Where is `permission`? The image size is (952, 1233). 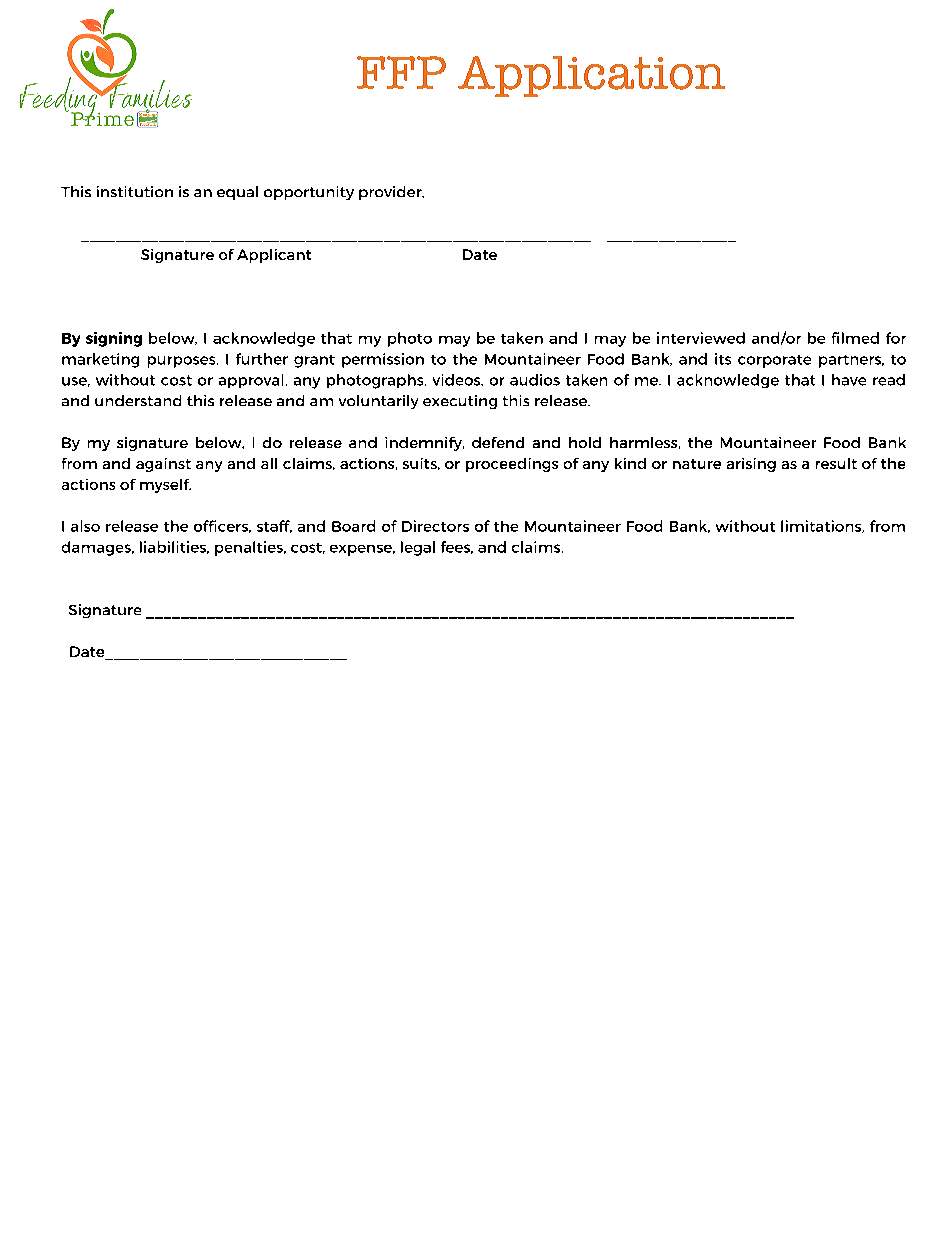 permission is located at coordinates (383, 360).
